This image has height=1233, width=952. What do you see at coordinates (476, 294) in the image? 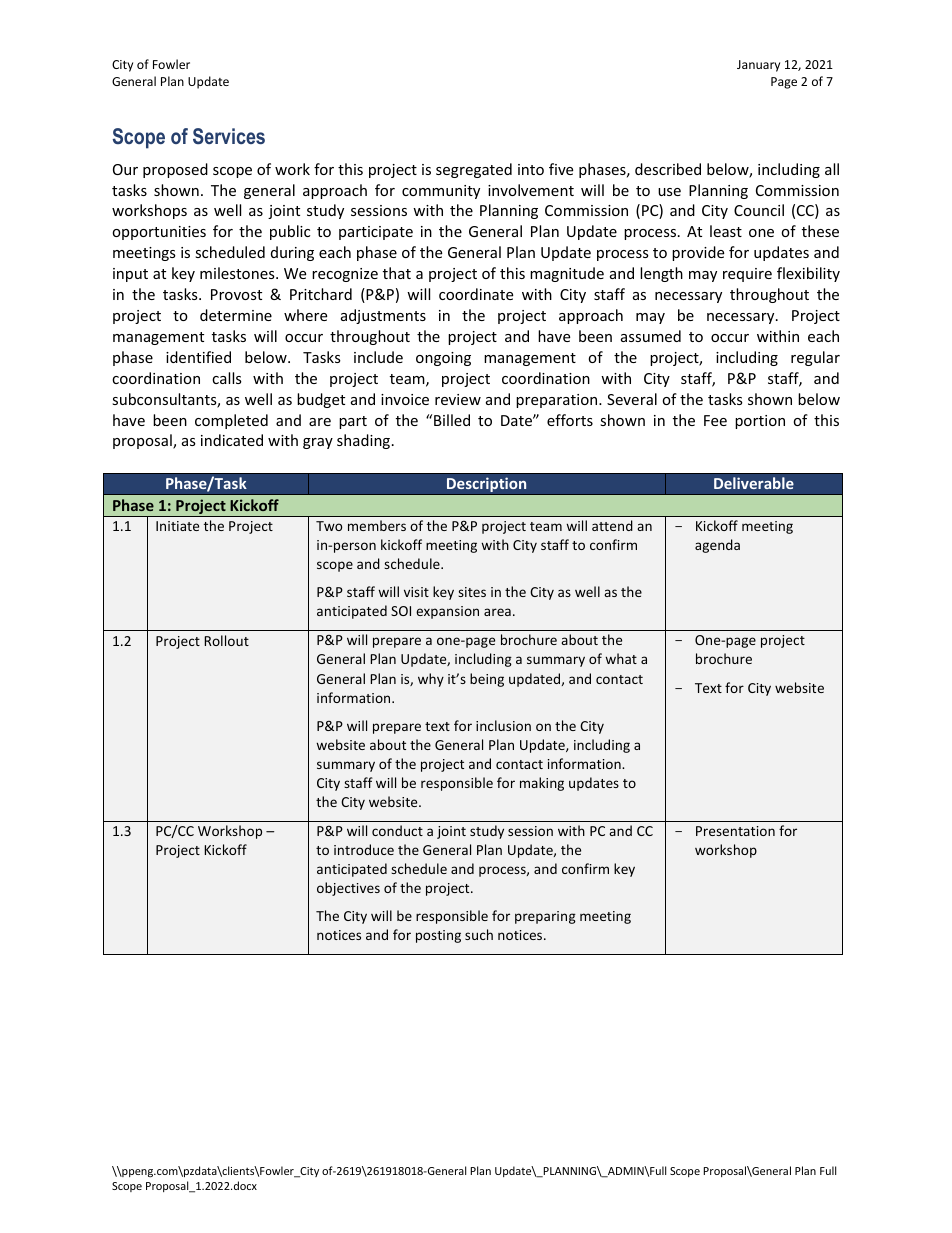
I see `coordinate` at bounding box center [476, 294].
